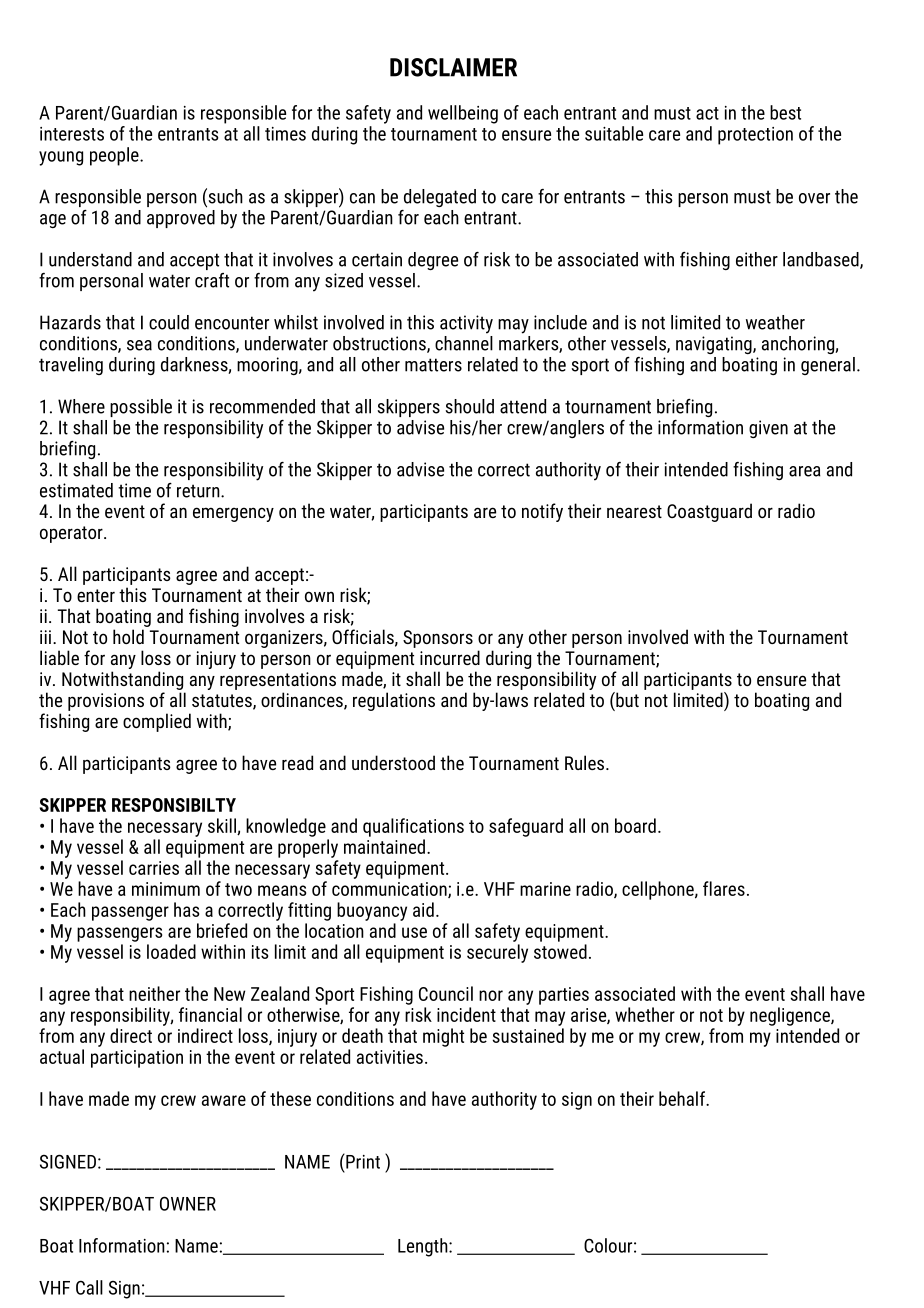  What do you see at coordinates (390, 890) in the page?
I see `communication` at bounding box center [390, 890].
